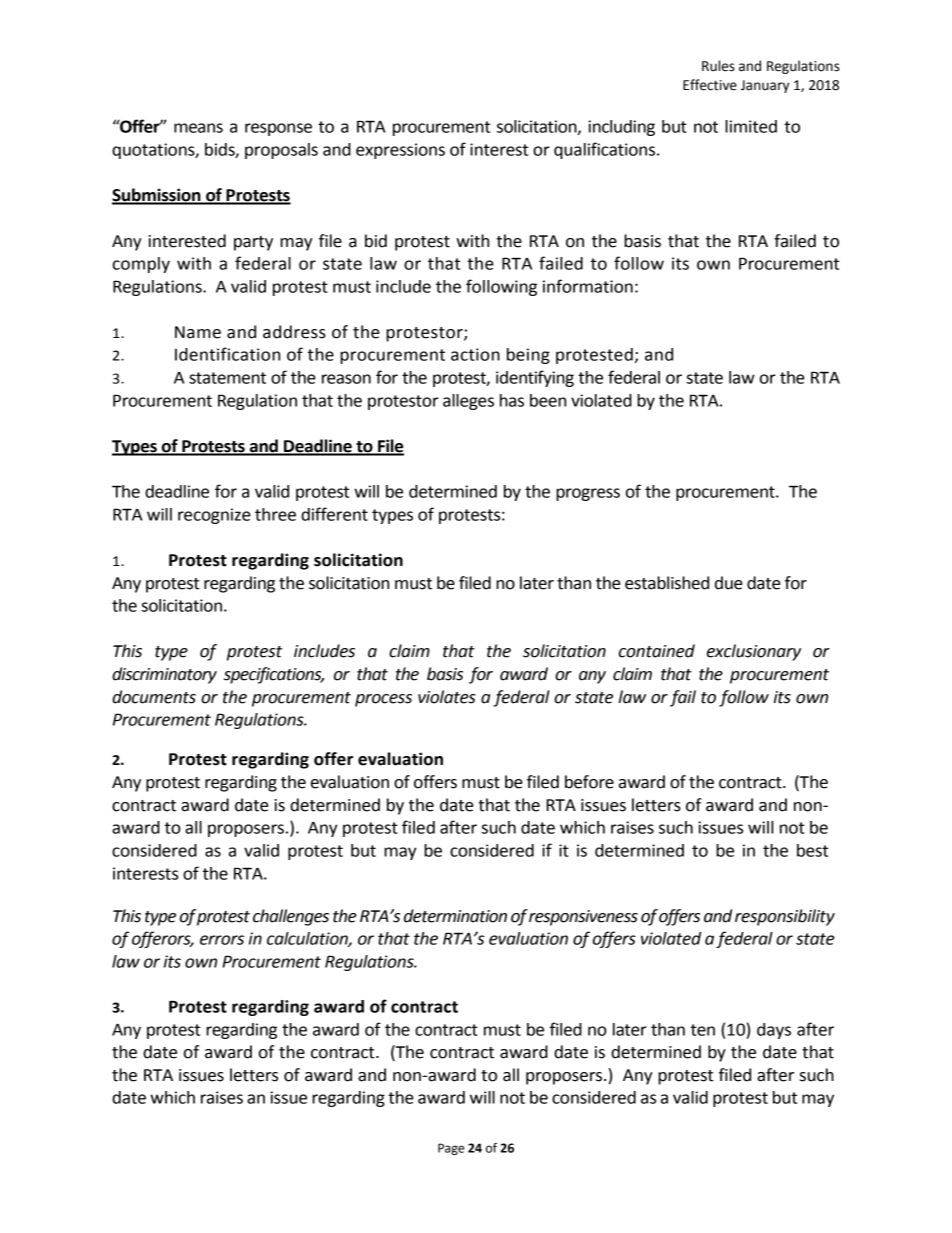 Image resolution: width=952 pixels, height=1233 pixels. What do you see at coordinates (468, 402) in the screenshot?
I see `alleges` at bounding box center [468, 402].
